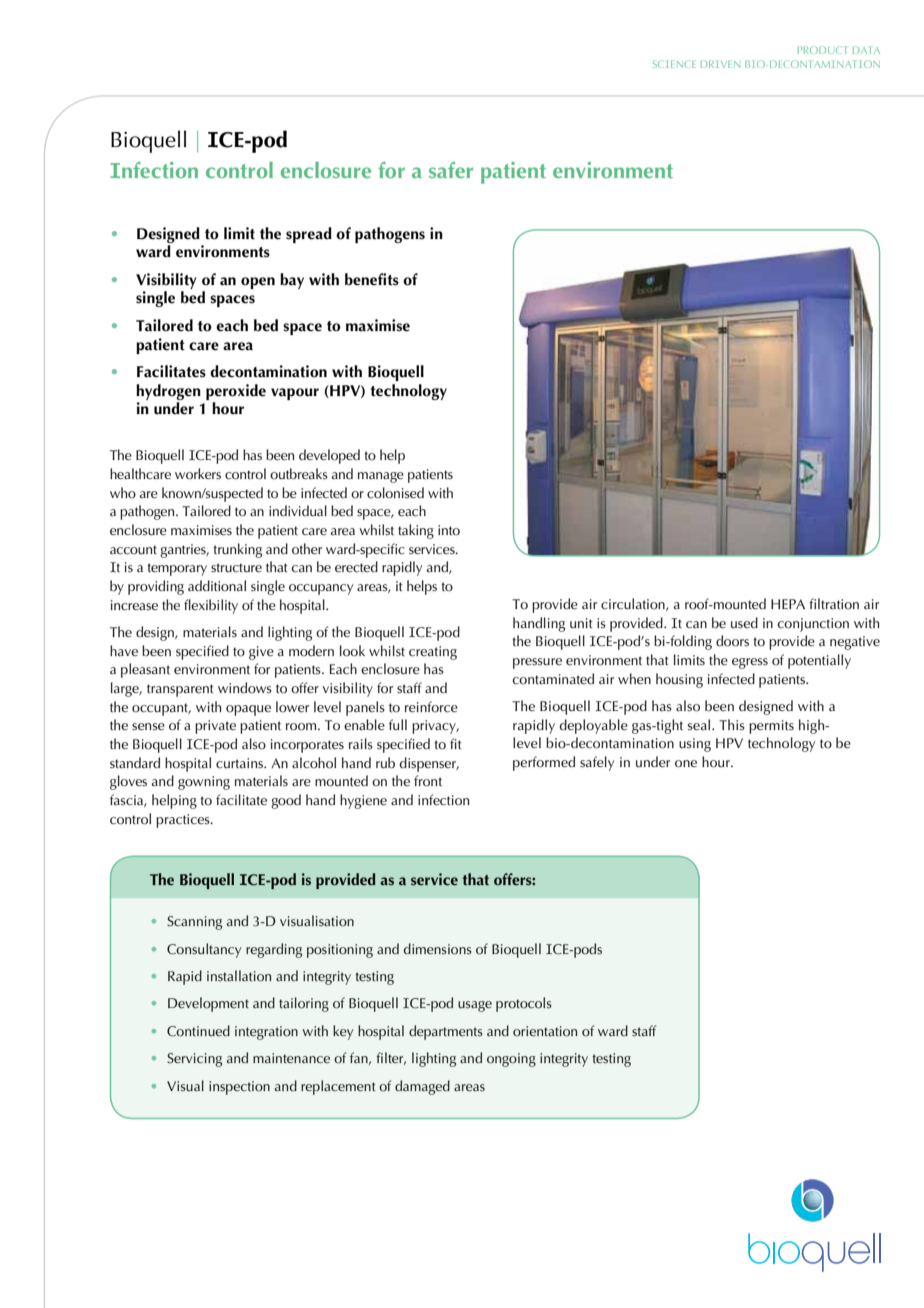 The width and height of the screenshot is (924, 1308). Describe the element at coordinates (788, 604) in the screenshot. I see `HEPA` at that location.
